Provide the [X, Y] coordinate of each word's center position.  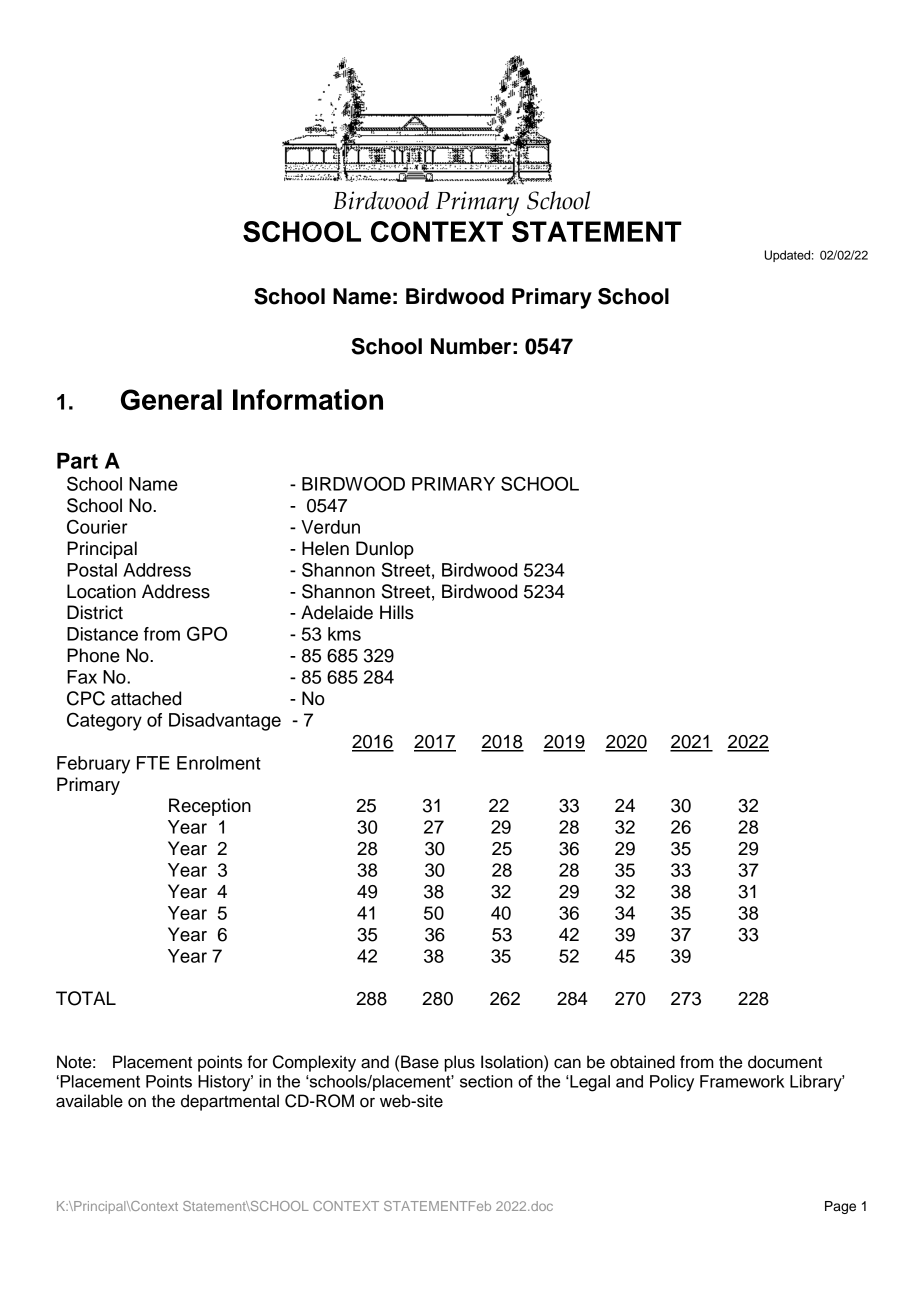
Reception [210, 807]
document [785, 1062]
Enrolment [219, 763]
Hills [397, 612]
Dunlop [385, 550]
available [89, 1101]
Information [308, 399]
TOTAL [86, 998]
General [171, 399]
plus [459, 1063]
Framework [742, 1081]
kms [344, 634]
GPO [207, 633]
